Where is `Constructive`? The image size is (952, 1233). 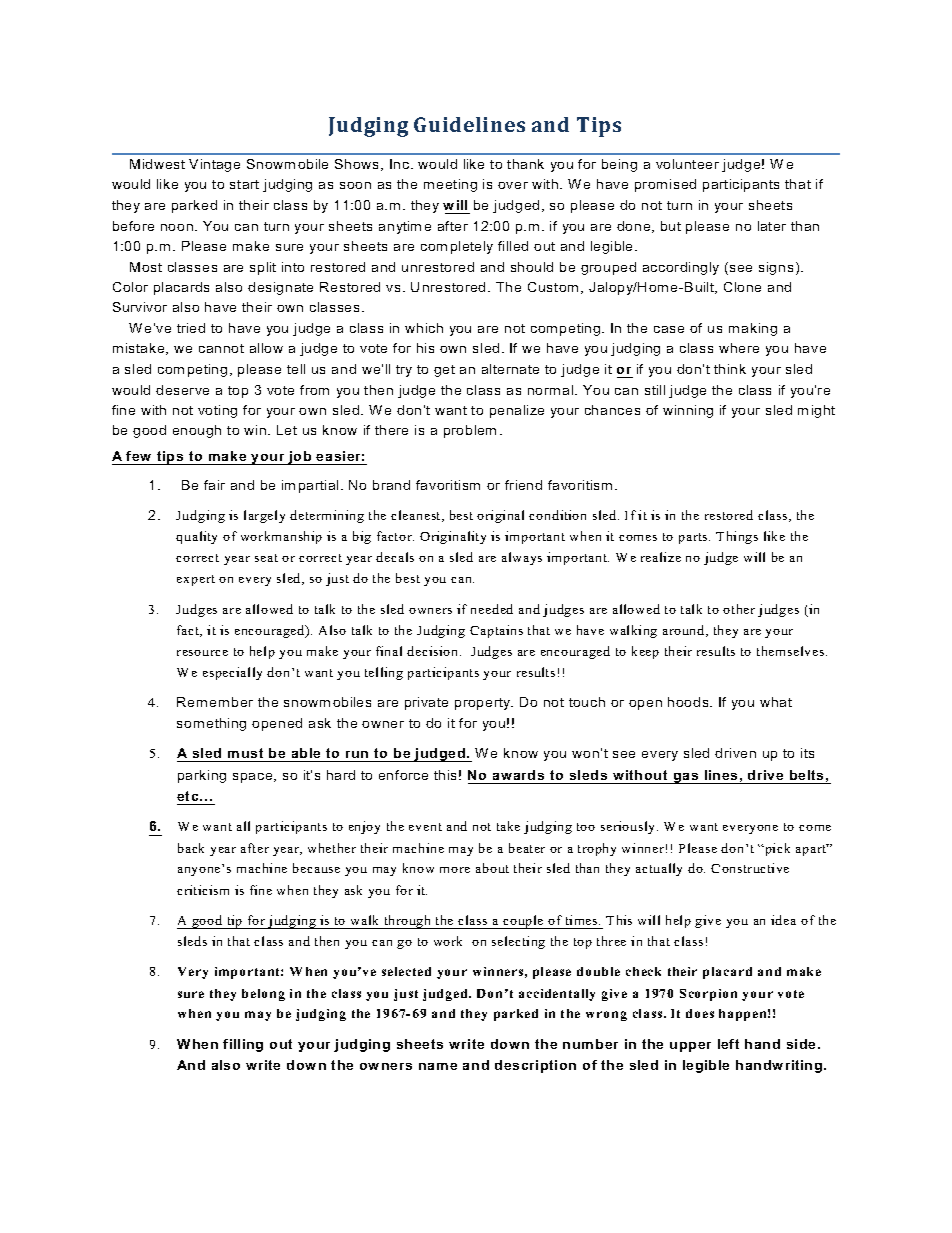 Constructive is located at coordinates (750, 868).
